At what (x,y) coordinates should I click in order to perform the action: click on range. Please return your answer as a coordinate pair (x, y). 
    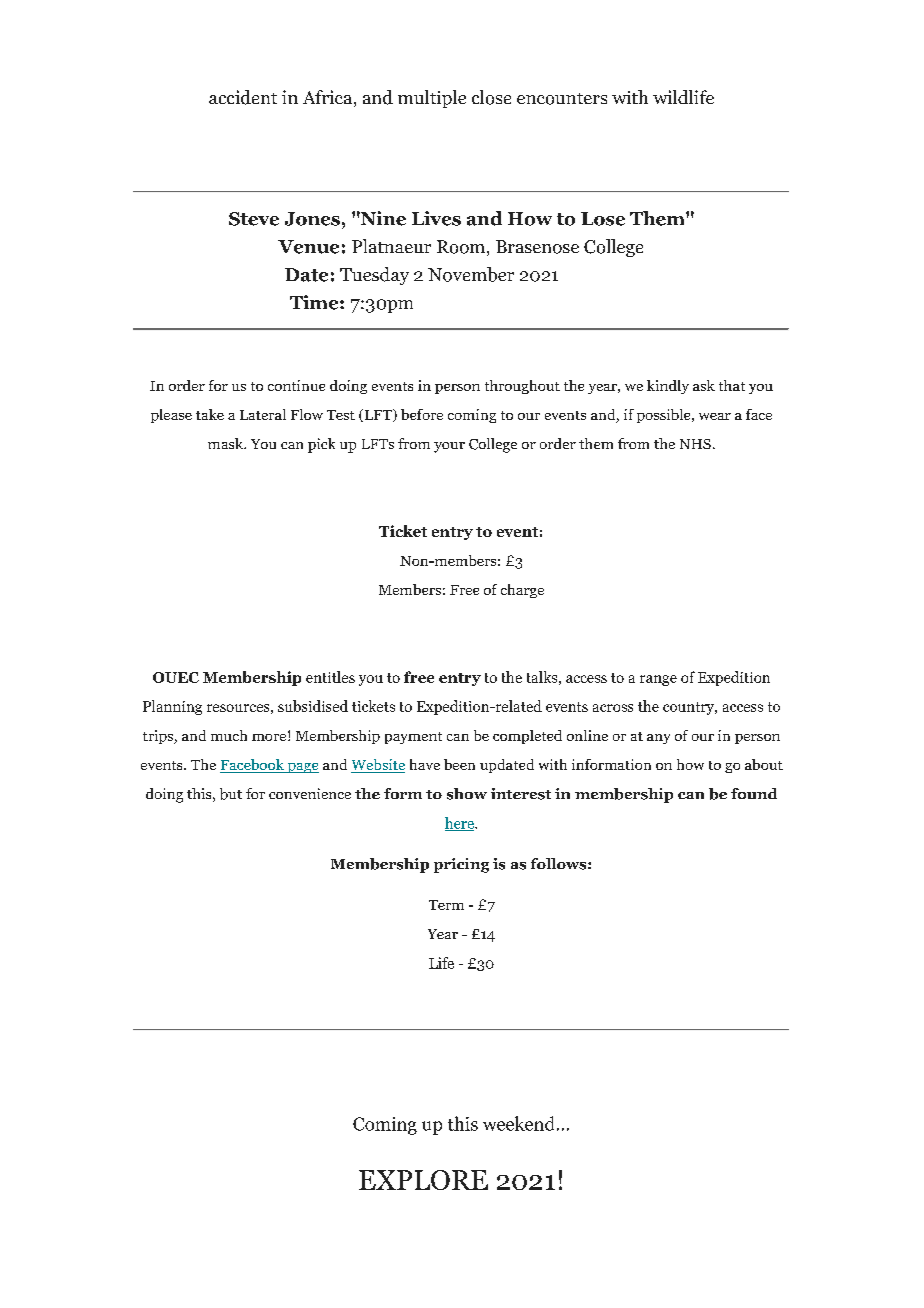
    Looking at the image, I should click on (658, 680).
